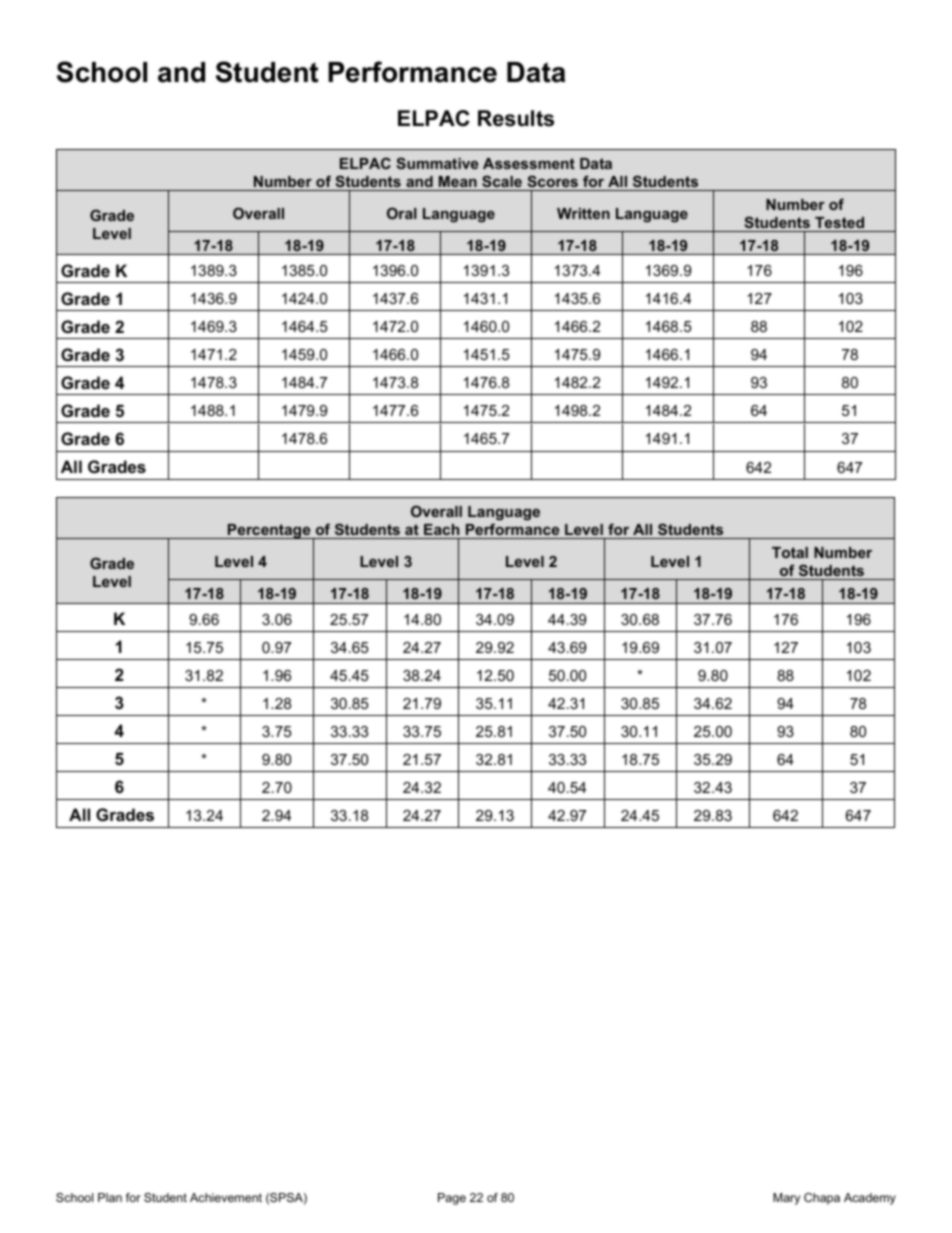  Describe the element at coordinates (583, 213) in the document. I see `Written` at that location.
